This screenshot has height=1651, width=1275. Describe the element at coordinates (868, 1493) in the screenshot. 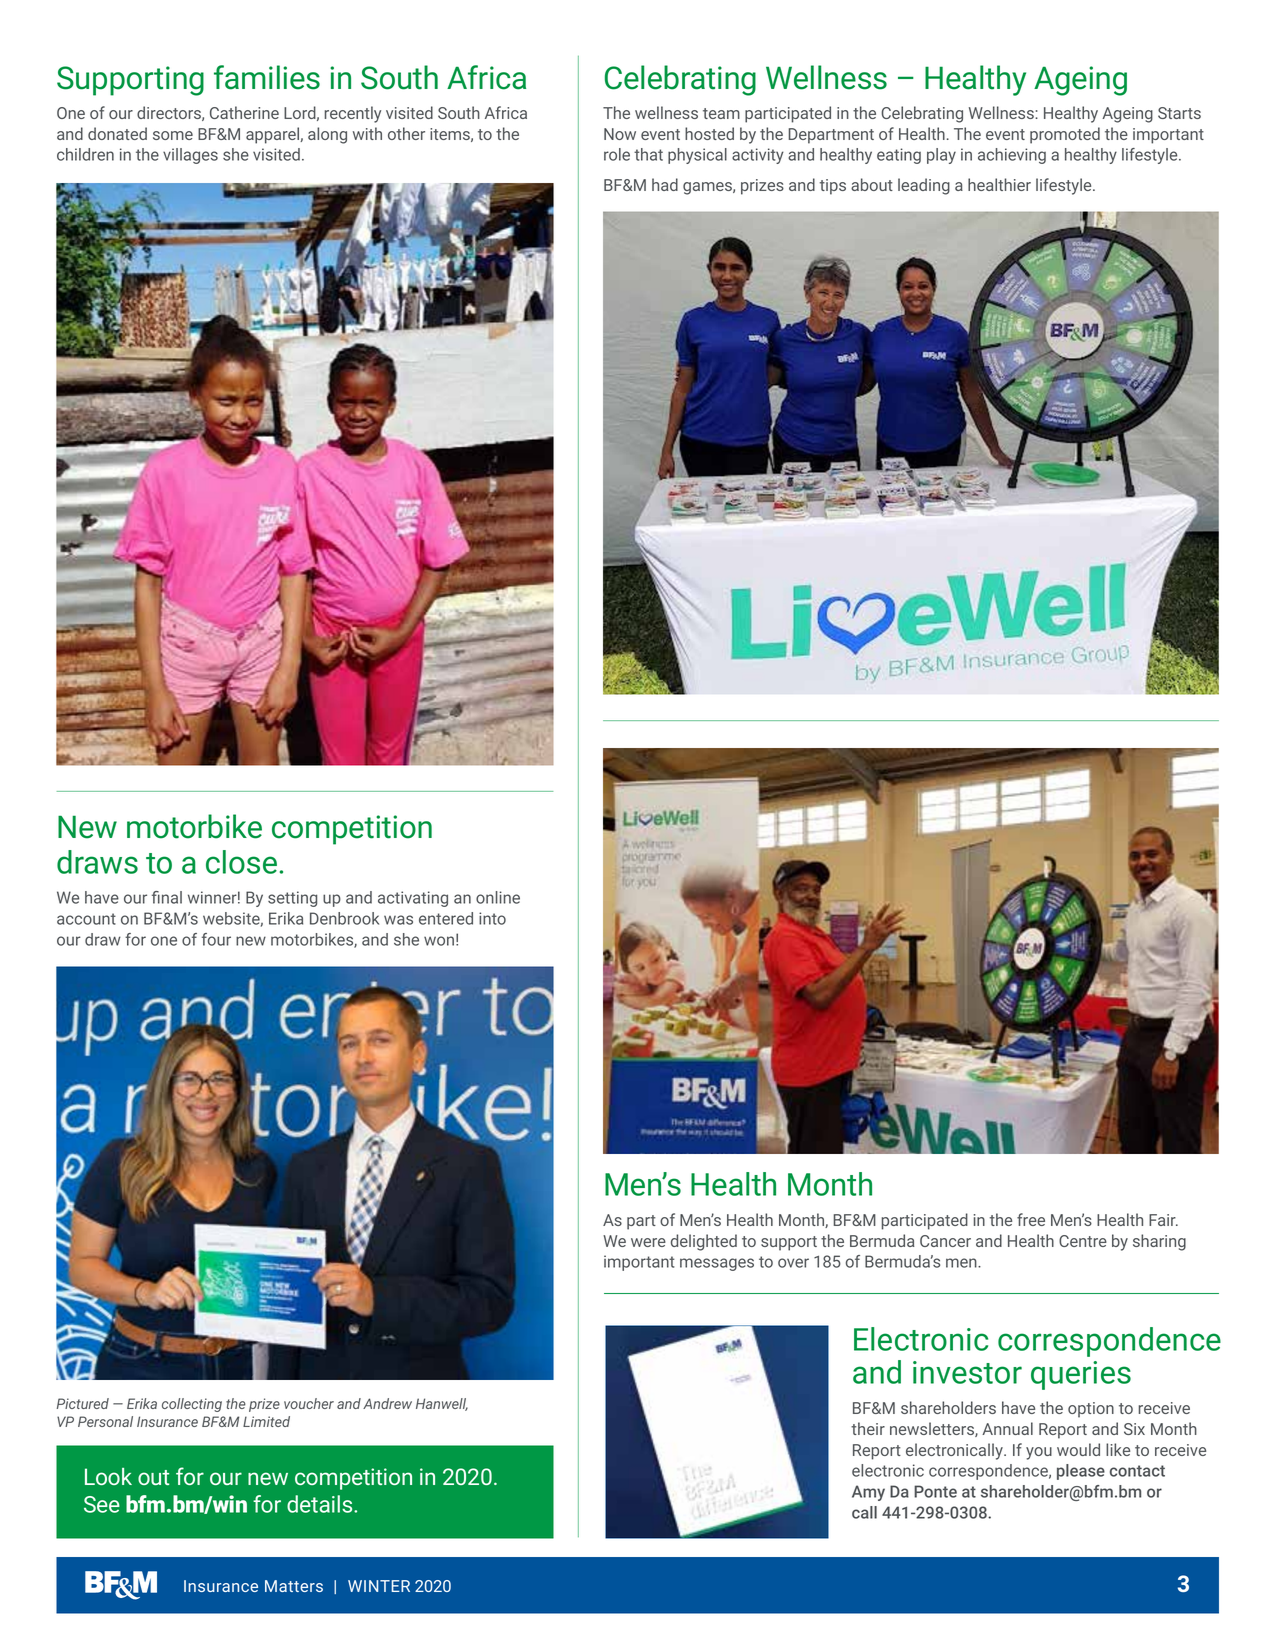

I see `Amy` at that location.
